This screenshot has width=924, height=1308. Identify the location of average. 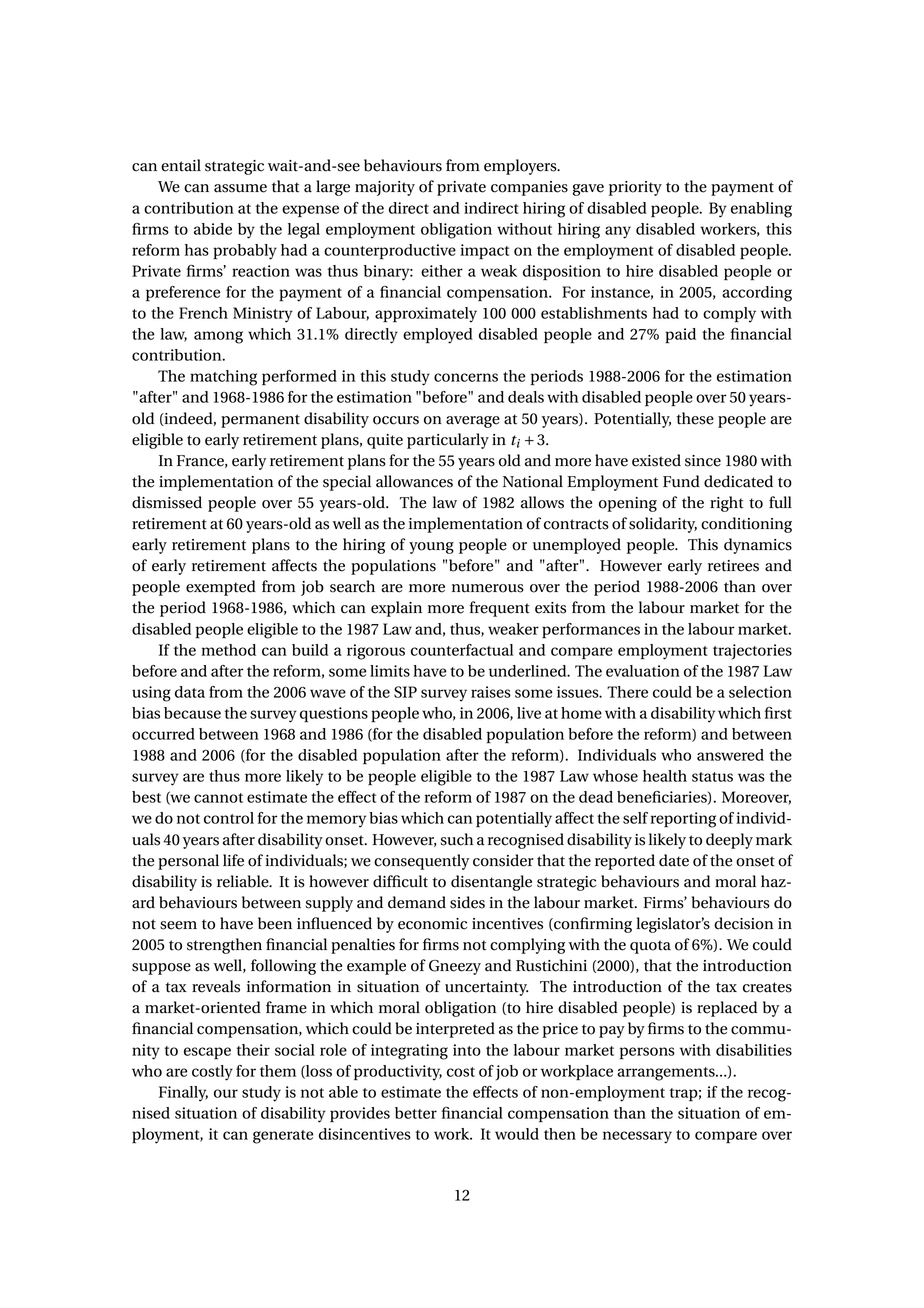
(473, 422).
